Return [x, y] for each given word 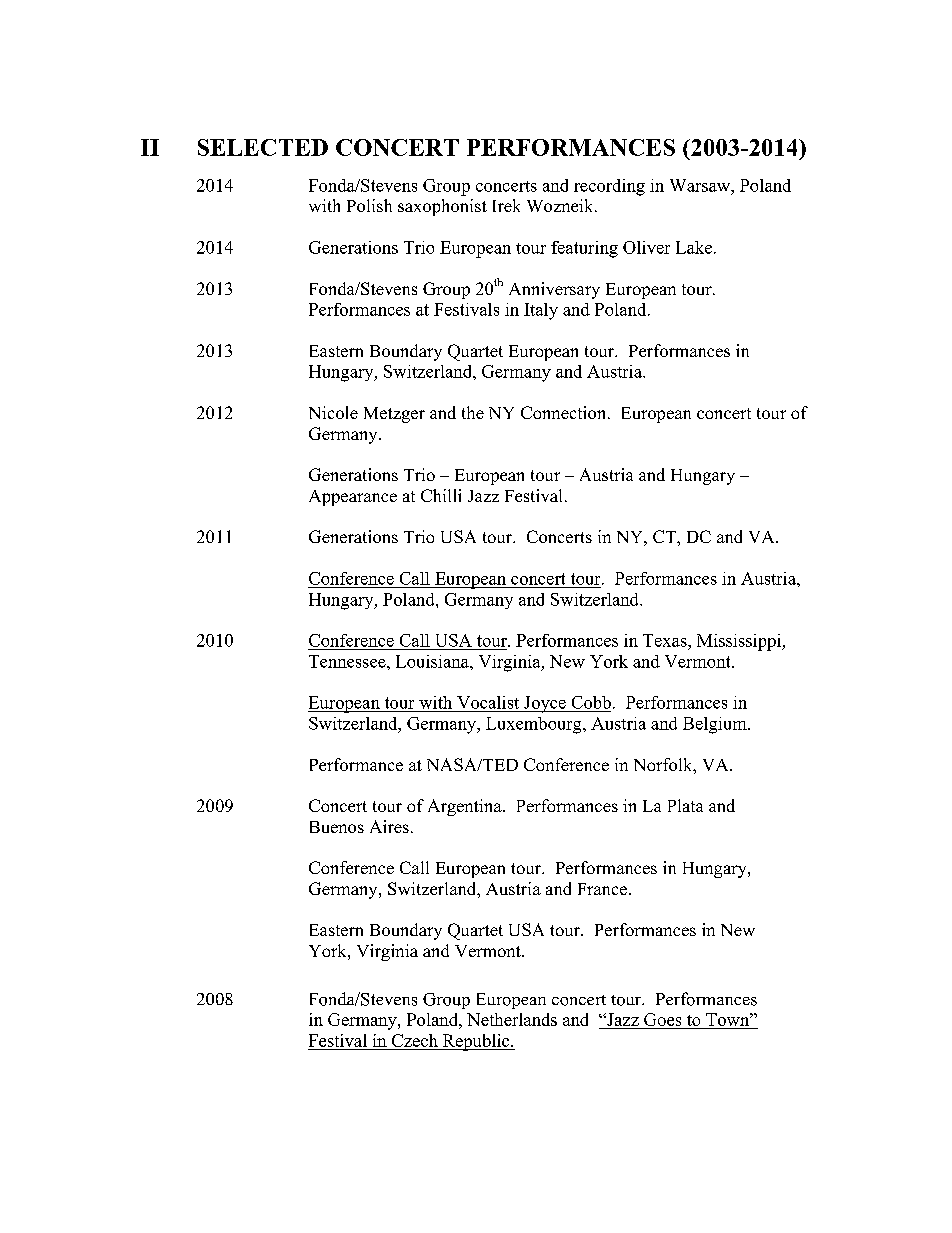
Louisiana [433, 661]
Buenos [337, 827]
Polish [369, 205]
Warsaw [701, 185]
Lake [694, 247]
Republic [476, 1042]
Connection [565, 412]
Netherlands [512, 1019]
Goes [663, 1021]
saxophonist [442, 207]
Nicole [333, 412]
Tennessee [348, 661]
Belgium [716, 725]
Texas [666, 640]
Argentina [466, 807]
